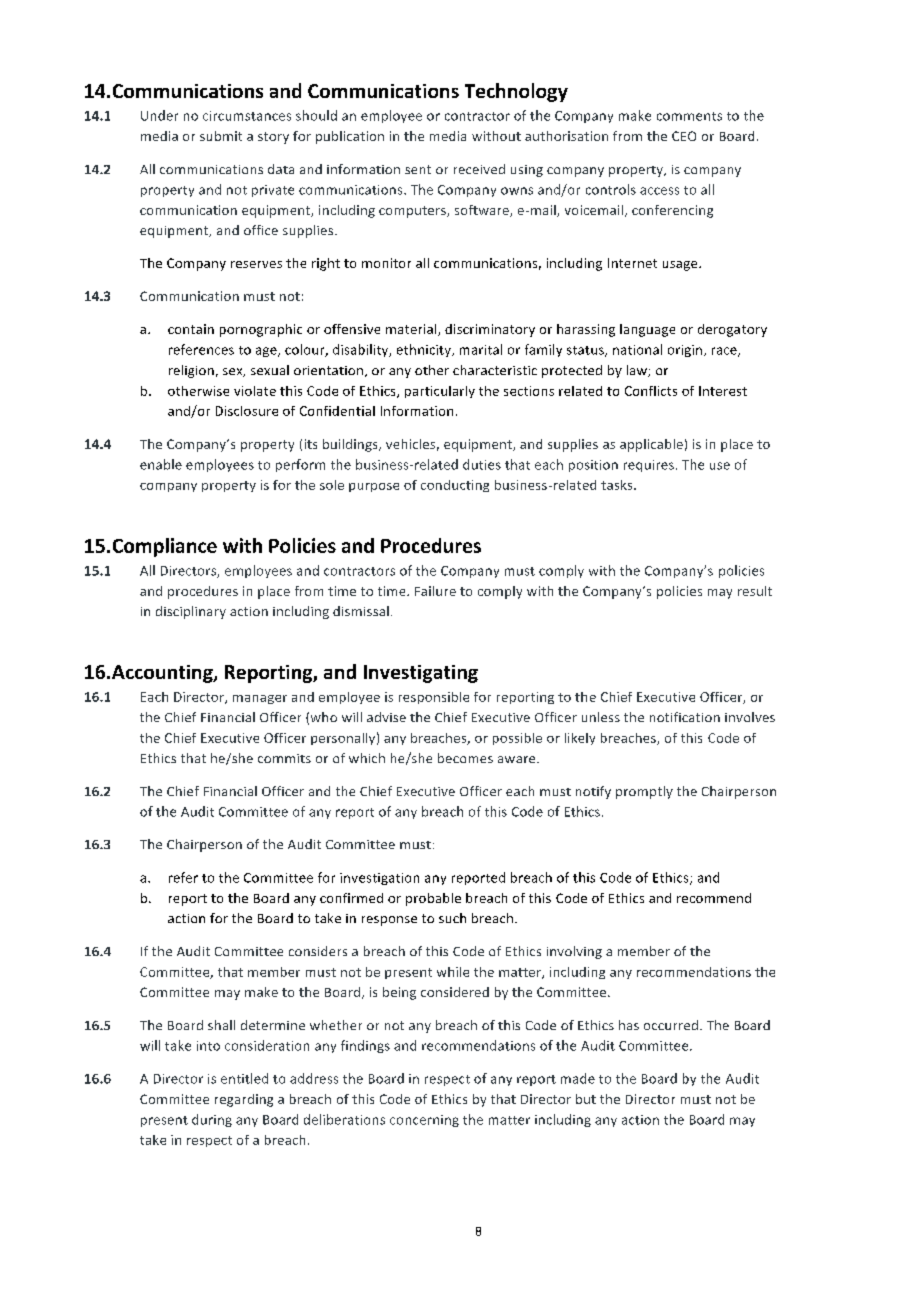  I want to click on applicable, so click(651, 445).
